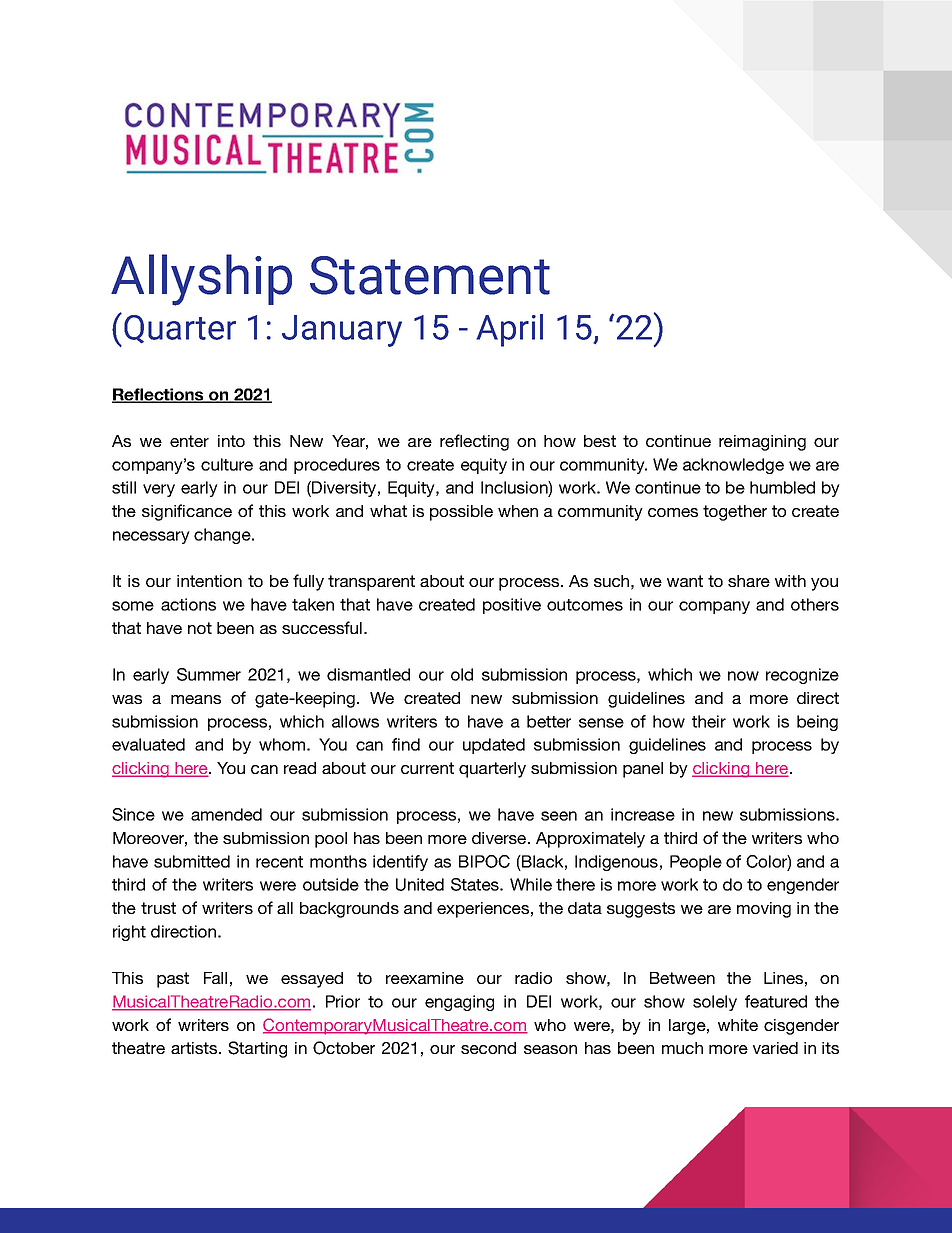 The image size is (952, 1233). What do you see at coordinates (201, 280) in the screenshot?
I see `Allyship` at bounding box center [201, 280].
